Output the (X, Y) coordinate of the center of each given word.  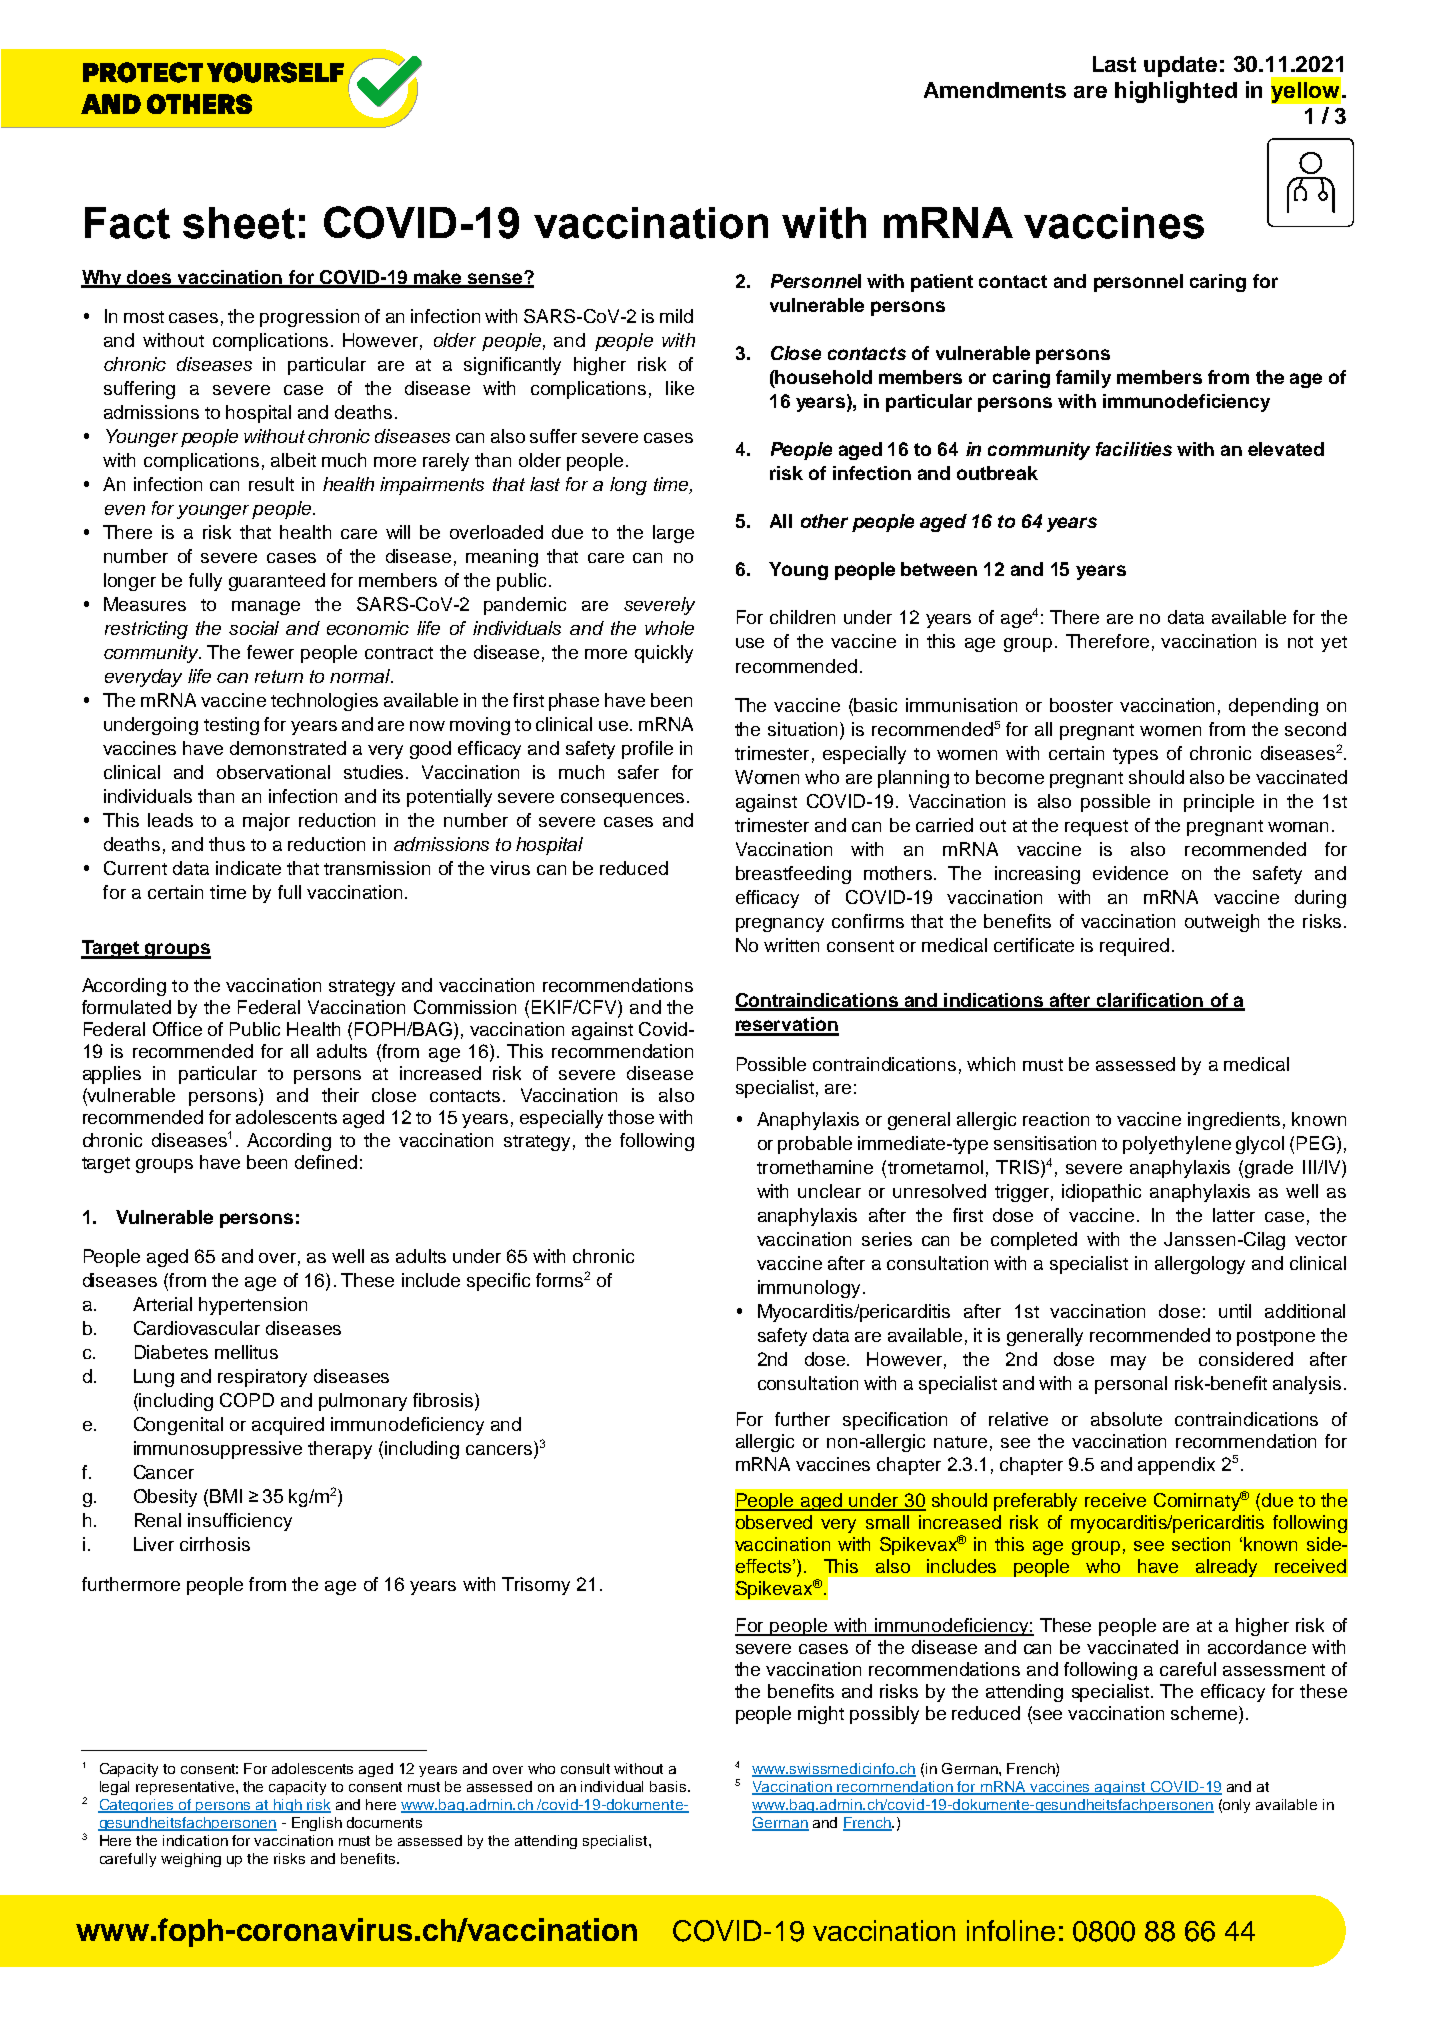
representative (186, 1788)
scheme (1205, 1714)
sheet (239, 223)
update (1180, 66)
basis (669, 1786)
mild (676, 316)
